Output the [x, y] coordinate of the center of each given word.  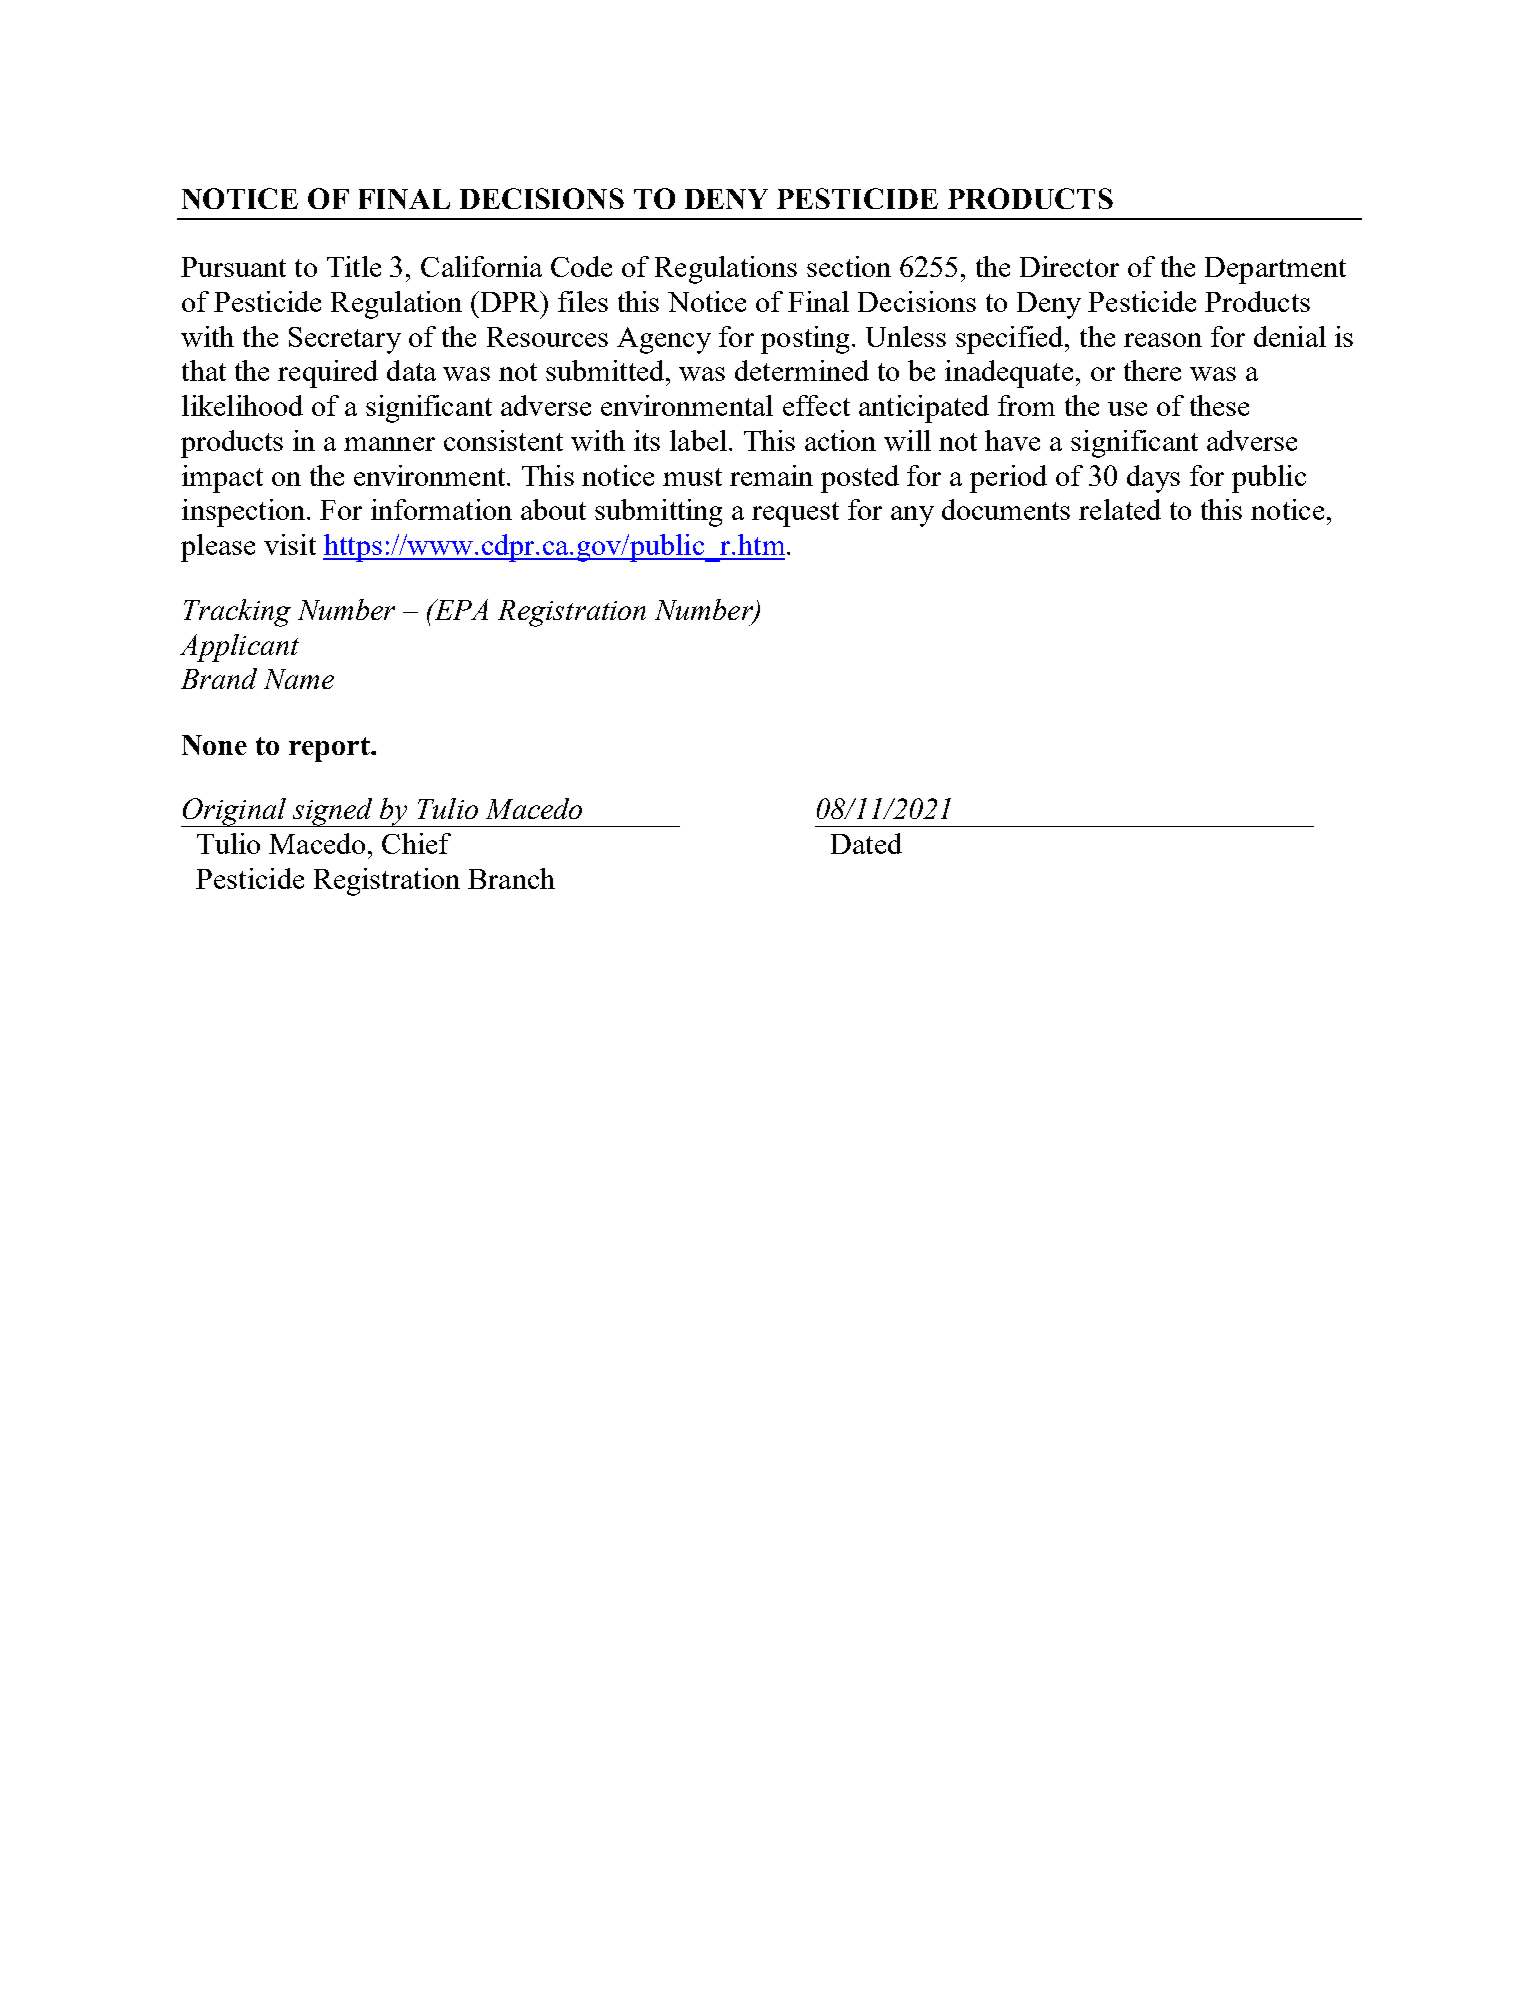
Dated [866, 843]
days [1153, 479]
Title [354, 266]
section [849, 266]
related [1120, 509]
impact [222, 479]
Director [1069, 266]
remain [771, 475]
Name [299, 679]
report [331, 749]
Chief [416, 843]
